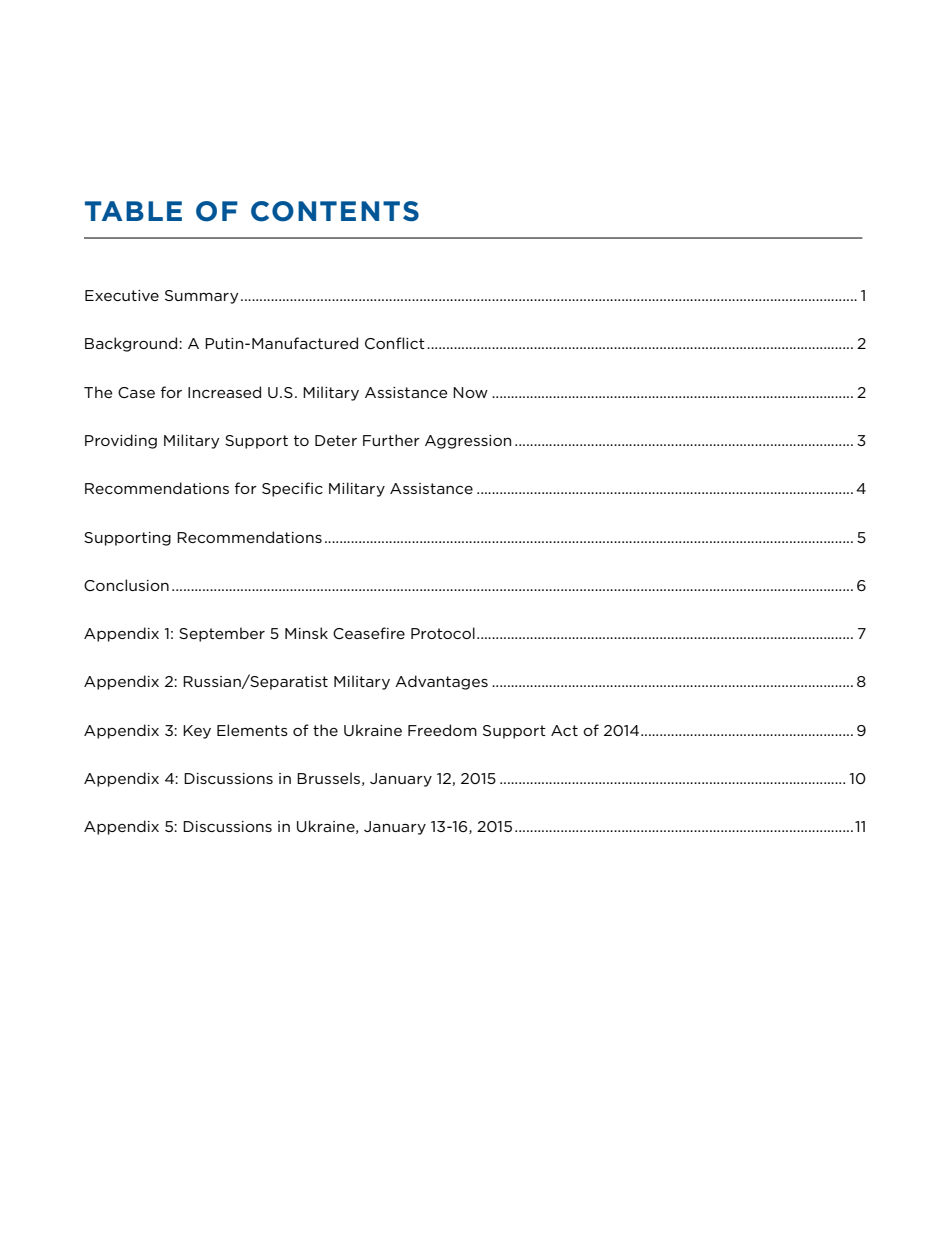 The height and width of the page is (1233, 952). What do you see at coordinates (133, 211) in the page?
I see `TABLE` at bounding box center [133, 211].
